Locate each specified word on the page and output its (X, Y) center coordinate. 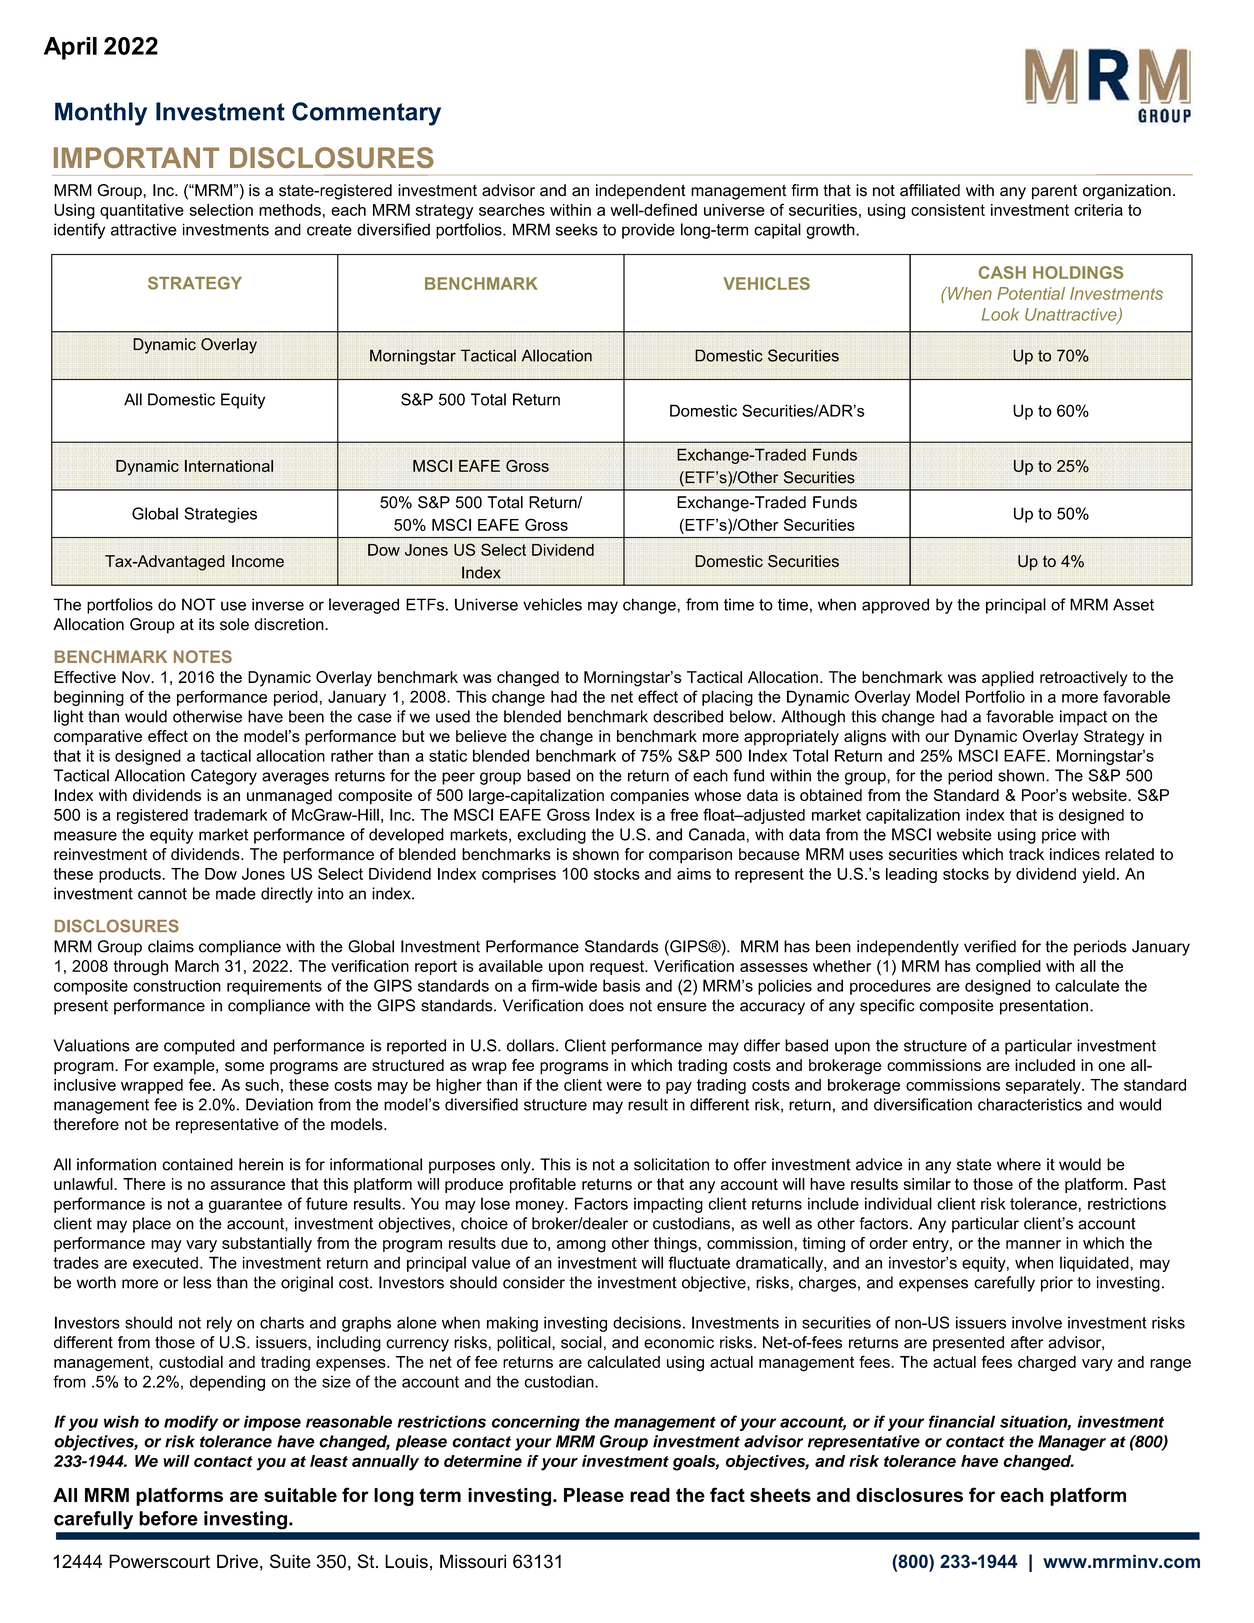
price (1059, 836)
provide (648, 231)
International (229, 466)
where (1019, 1164)
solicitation (671, 1164)
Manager (1072, 1443)
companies (649, 797)
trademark (230, 815)
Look (1000, 314)
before (168, 1518)
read (650, 1495)
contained (197, 1164)
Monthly (101, 114)
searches (512, 210)
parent (1054, 192)
